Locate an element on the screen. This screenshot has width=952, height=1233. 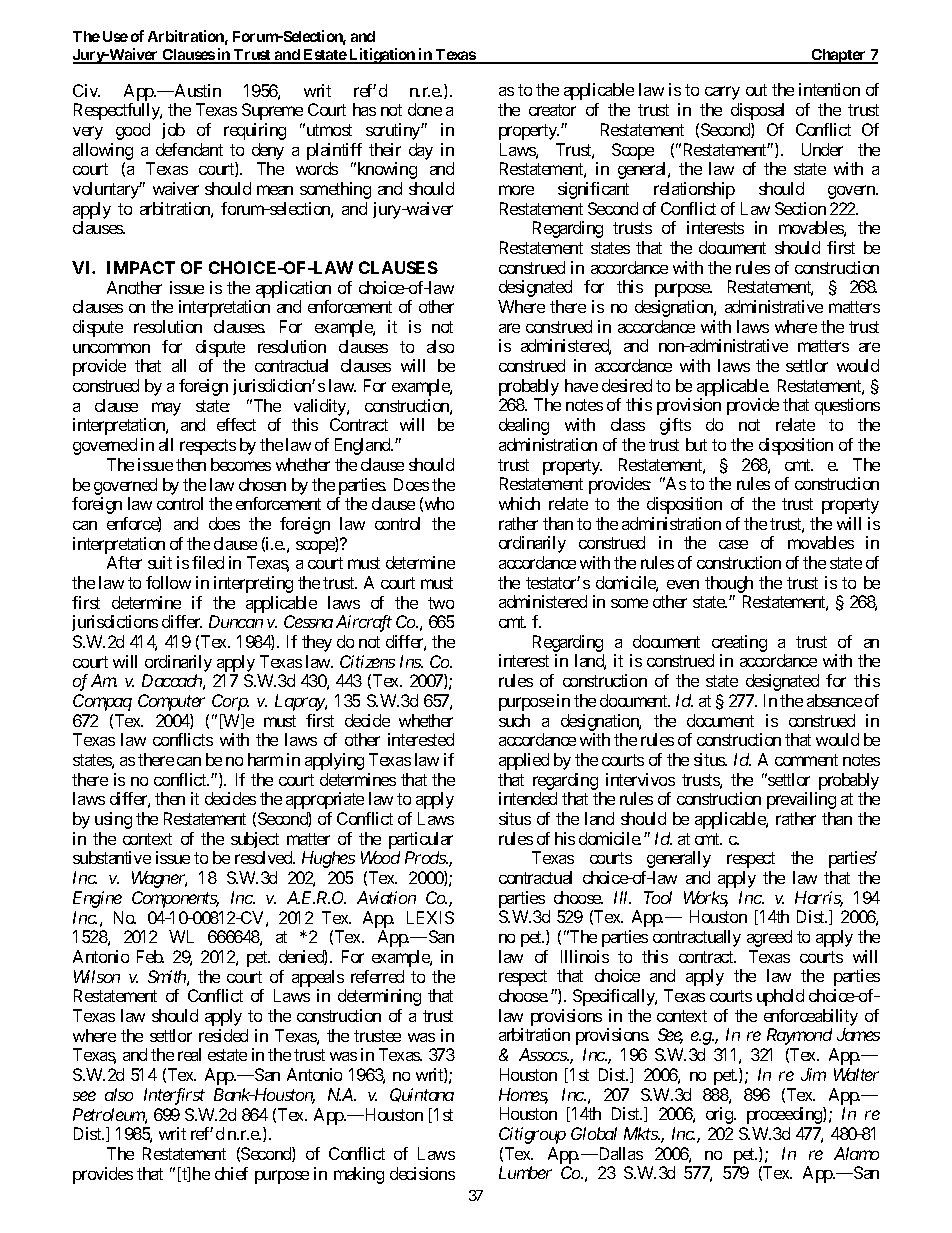
job is located at coordinates (173, 131).
